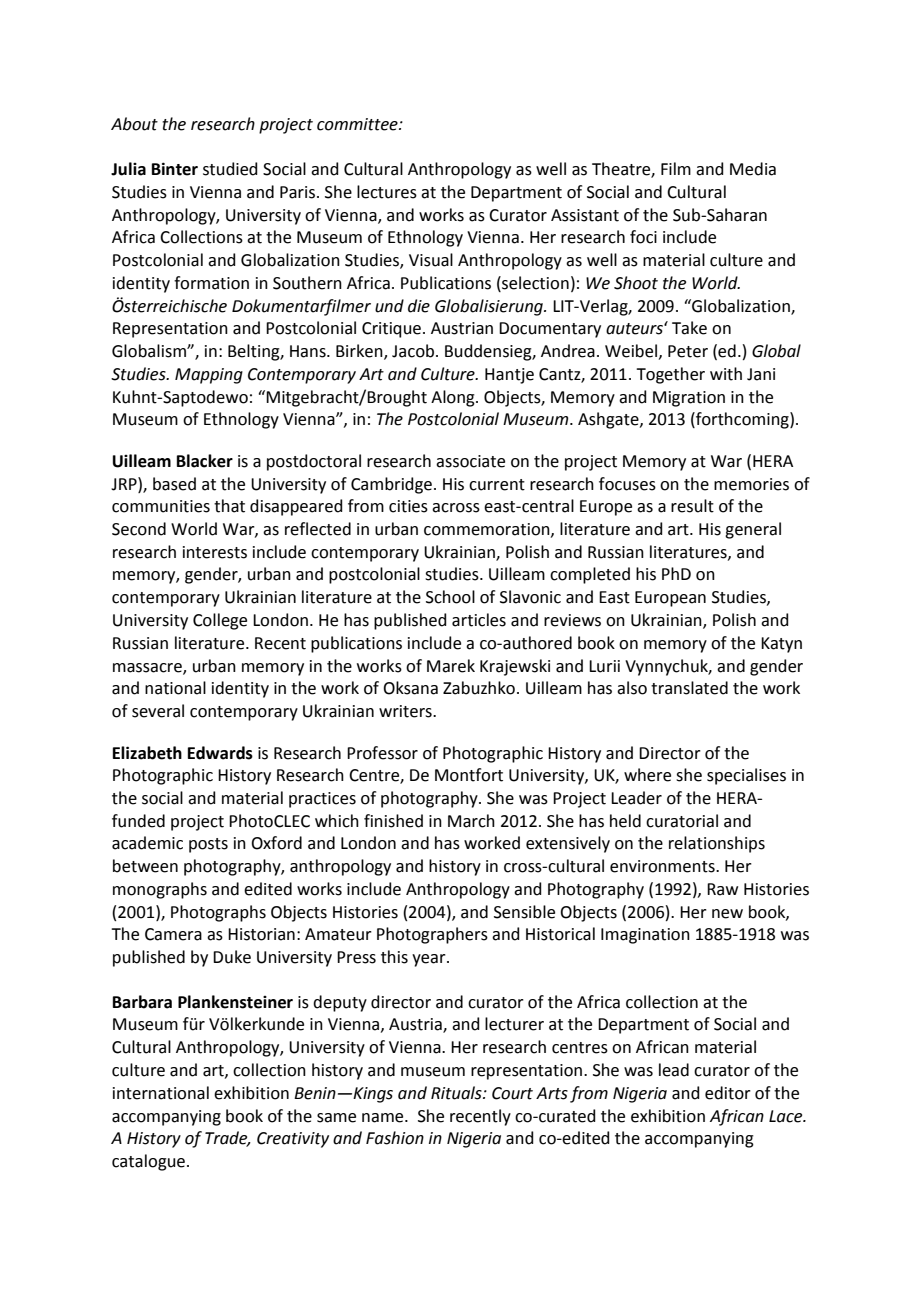  What do you see at coordinates (753, 169) in the screenshot?
I see `Media` at bounding box center [753, 169].
